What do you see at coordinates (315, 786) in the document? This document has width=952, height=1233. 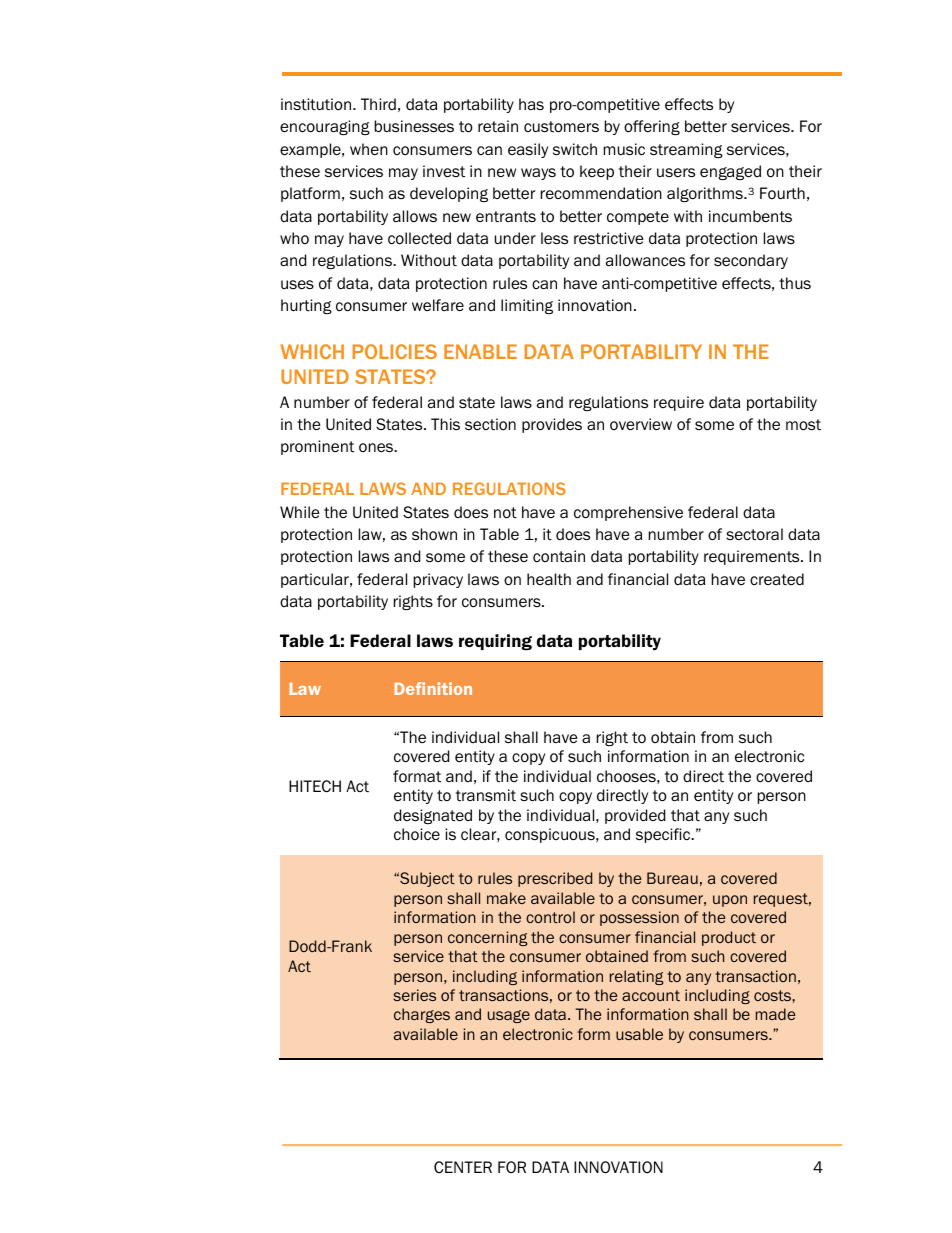 I see `HITECH` at bounding box center [315, 786].
